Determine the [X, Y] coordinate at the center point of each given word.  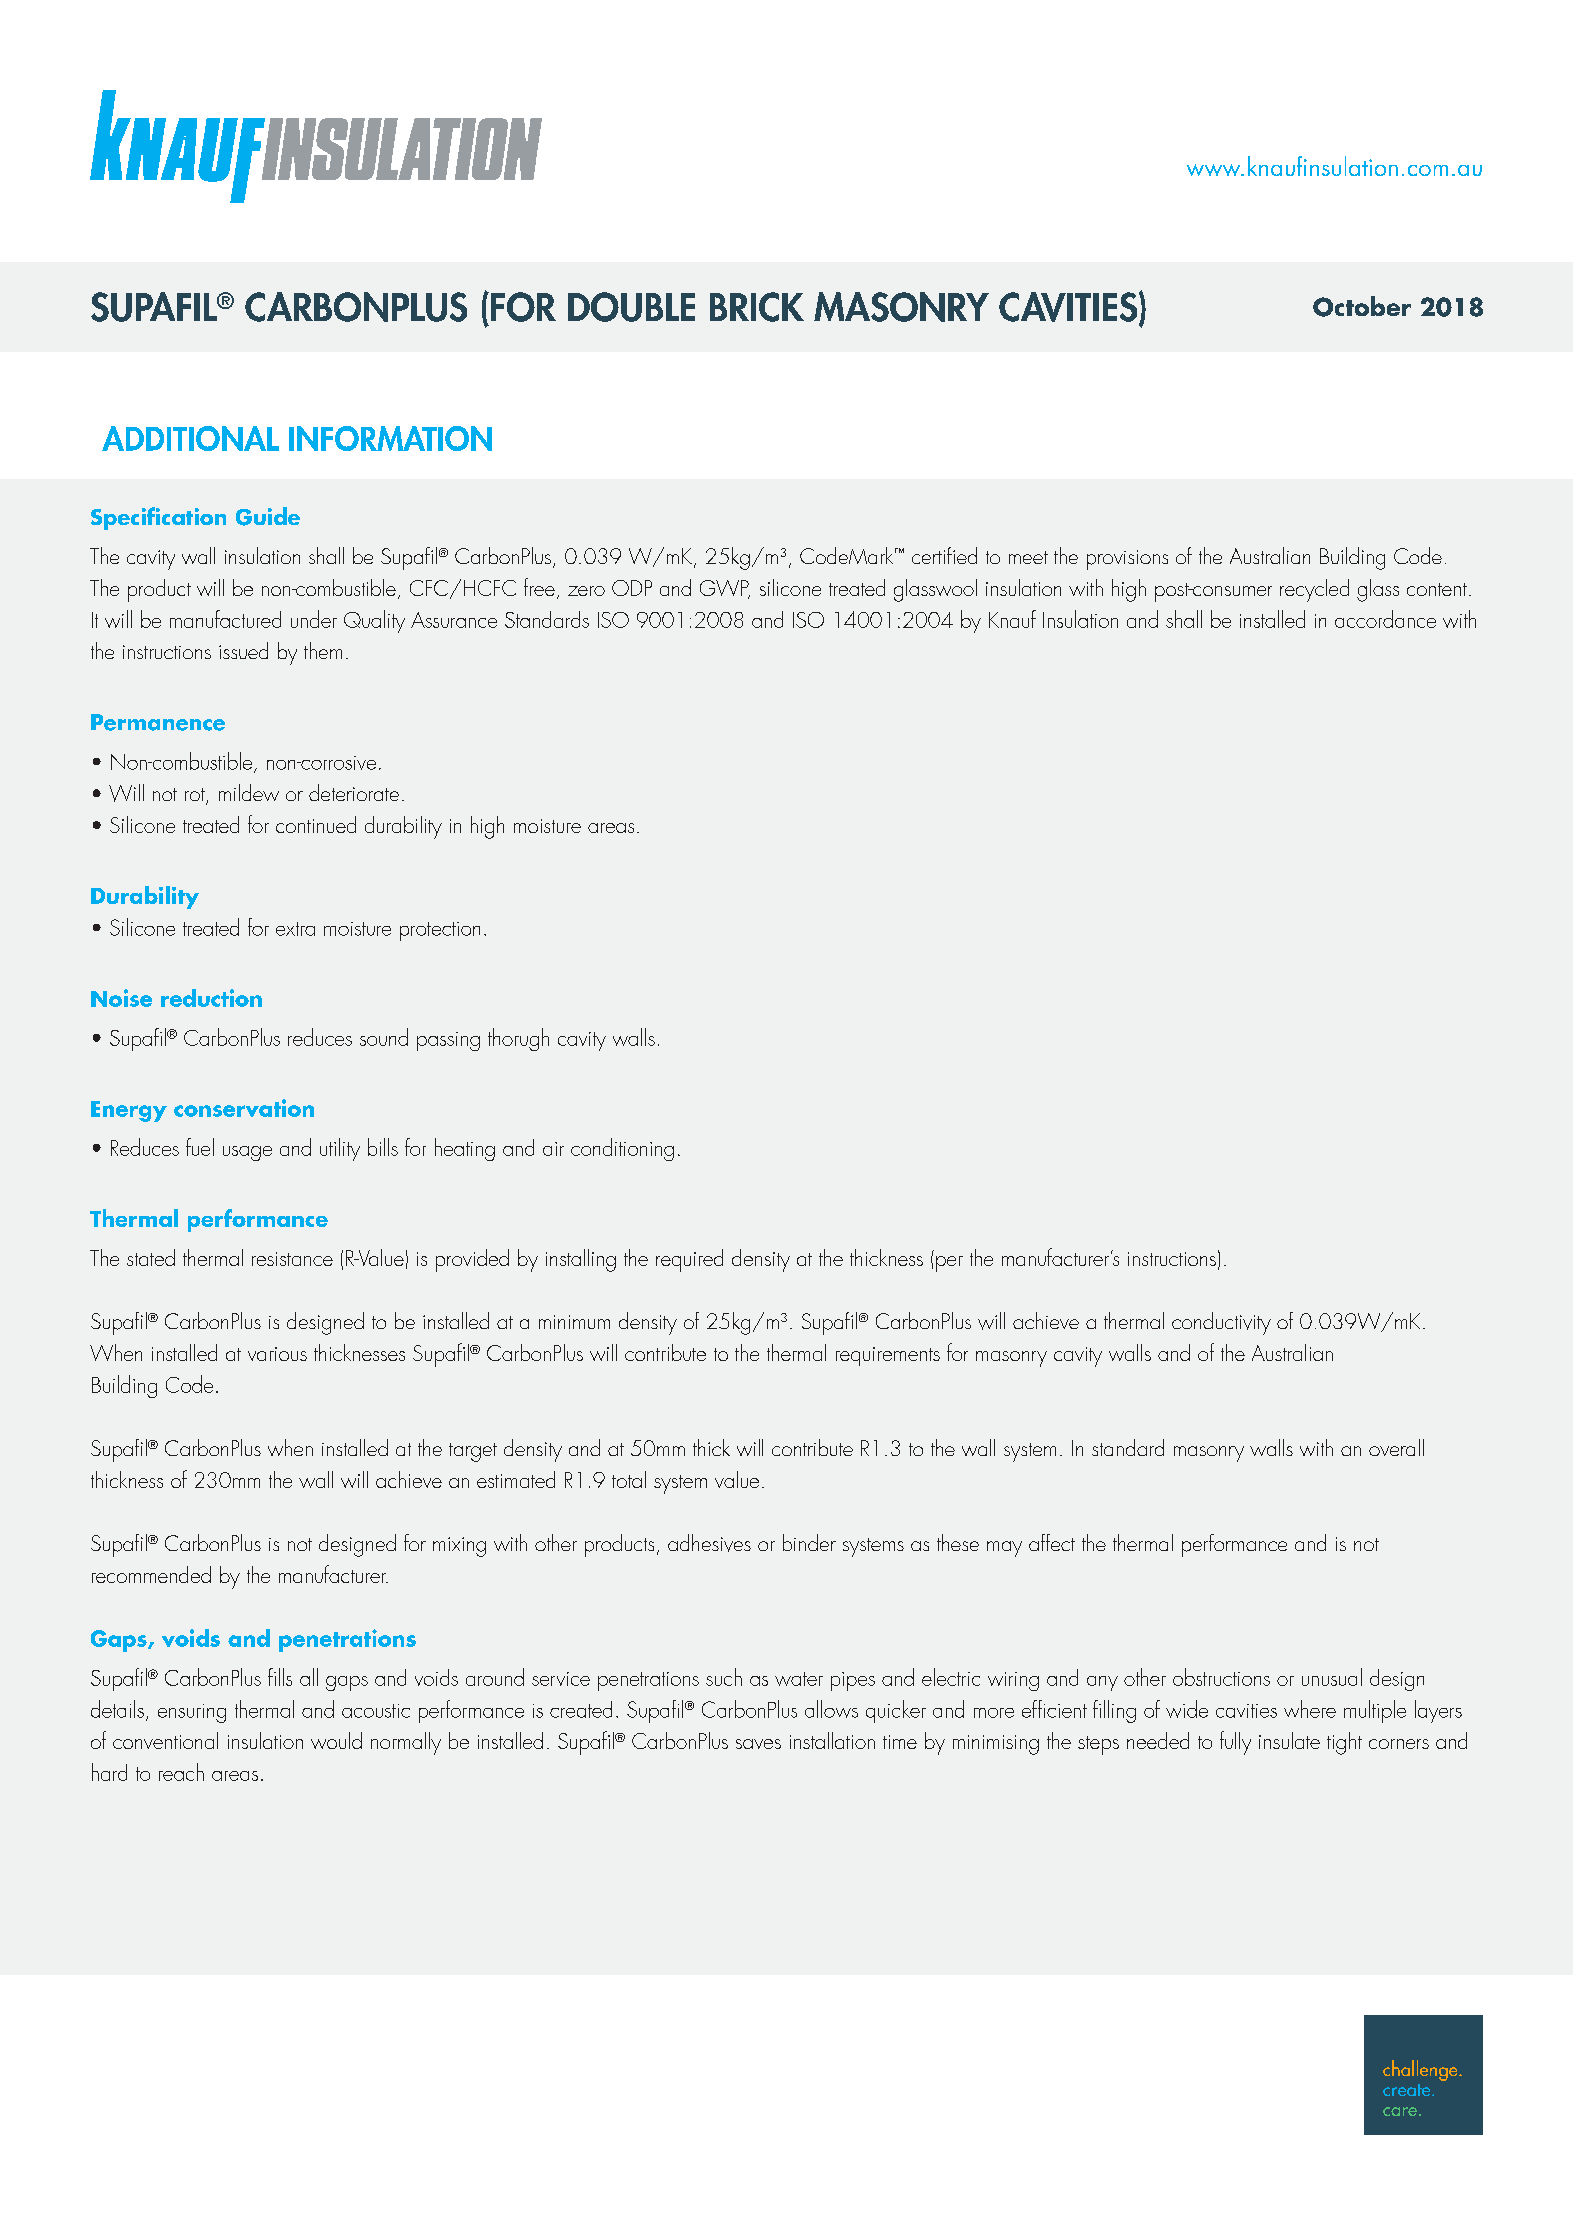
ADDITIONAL [190, 438]
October [1362, 306]
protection [440, 931]
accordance [1385, 619]
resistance [292, 1259]
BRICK [757, 307]
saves [758, 1744]
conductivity [1221, 1323]
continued [316, 824]
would [336, 1740]
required [689, 1260]
